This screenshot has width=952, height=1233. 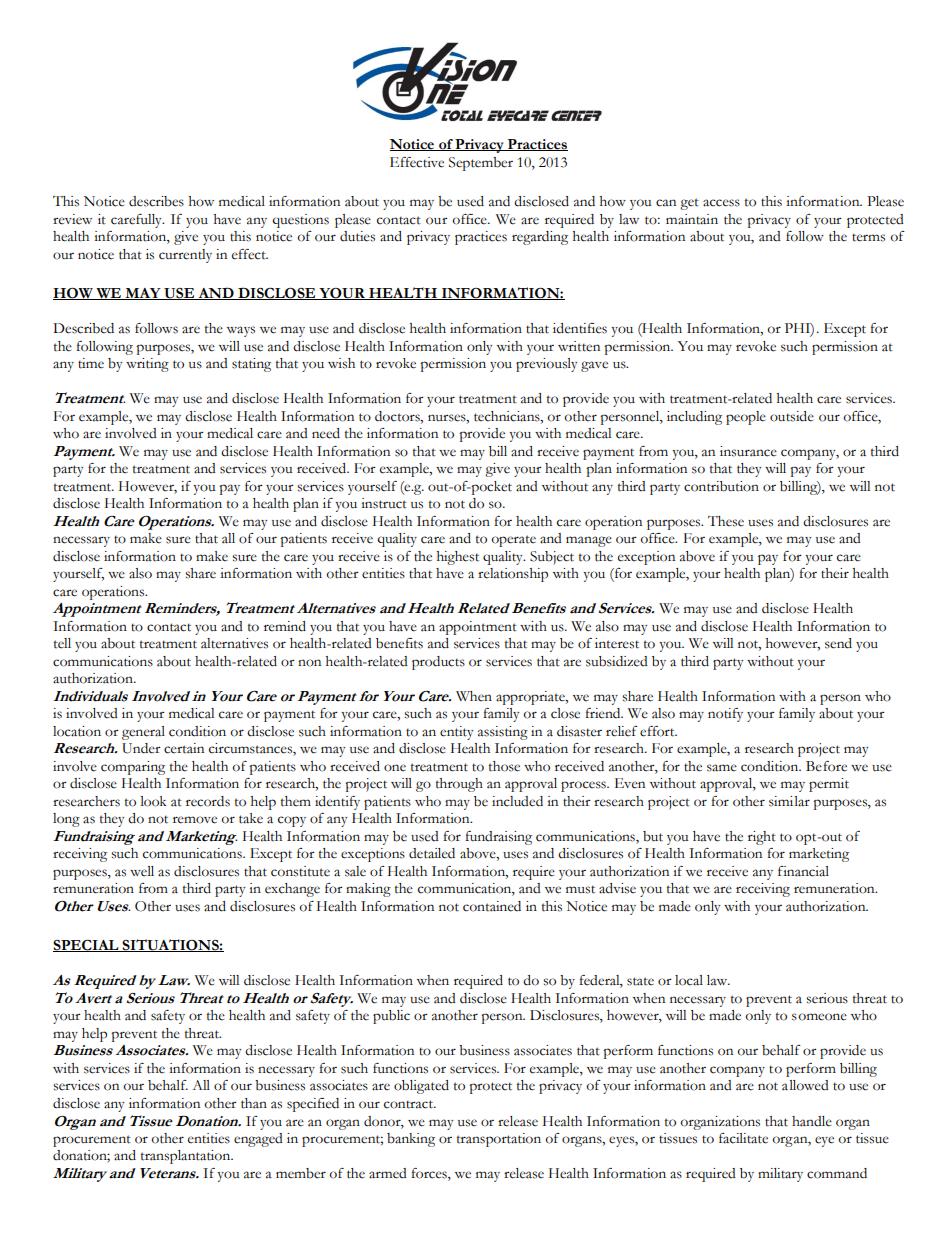 I want to click on access, so click(x=721, y=203).
